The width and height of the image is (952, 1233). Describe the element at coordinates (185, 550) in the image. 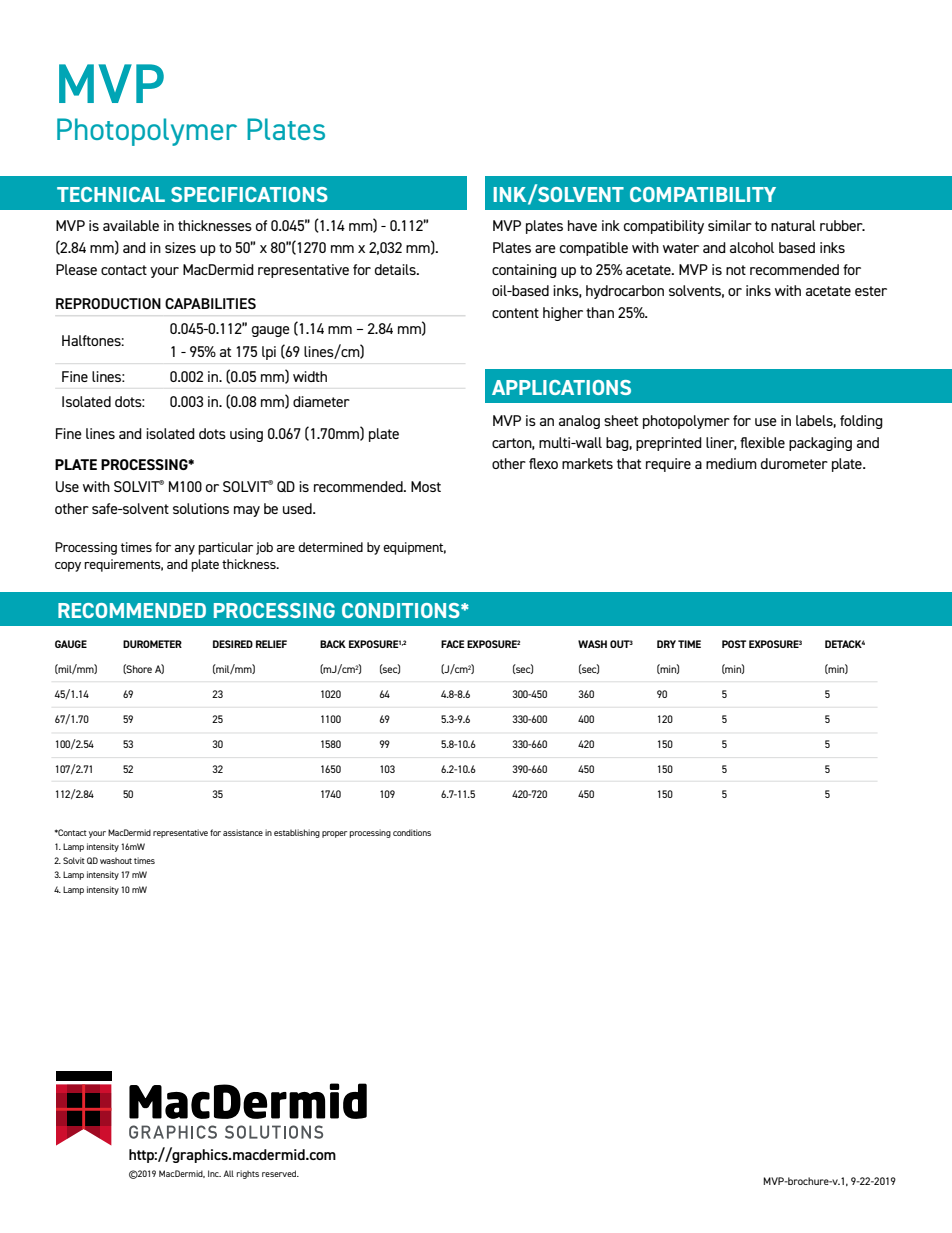

I see `any` at that location.
